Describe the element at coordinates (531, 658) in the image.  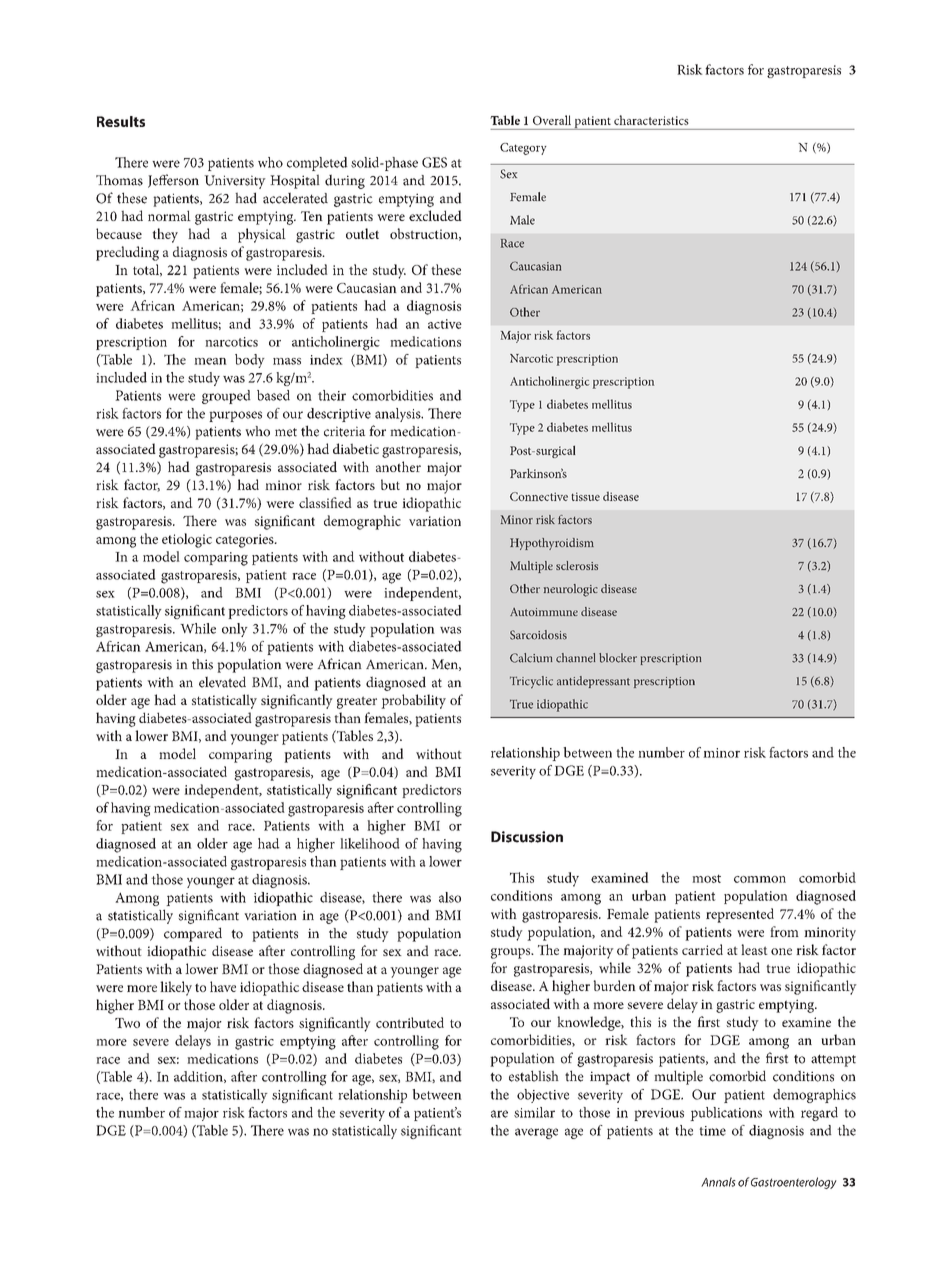
I see `Calcium` at that location.
